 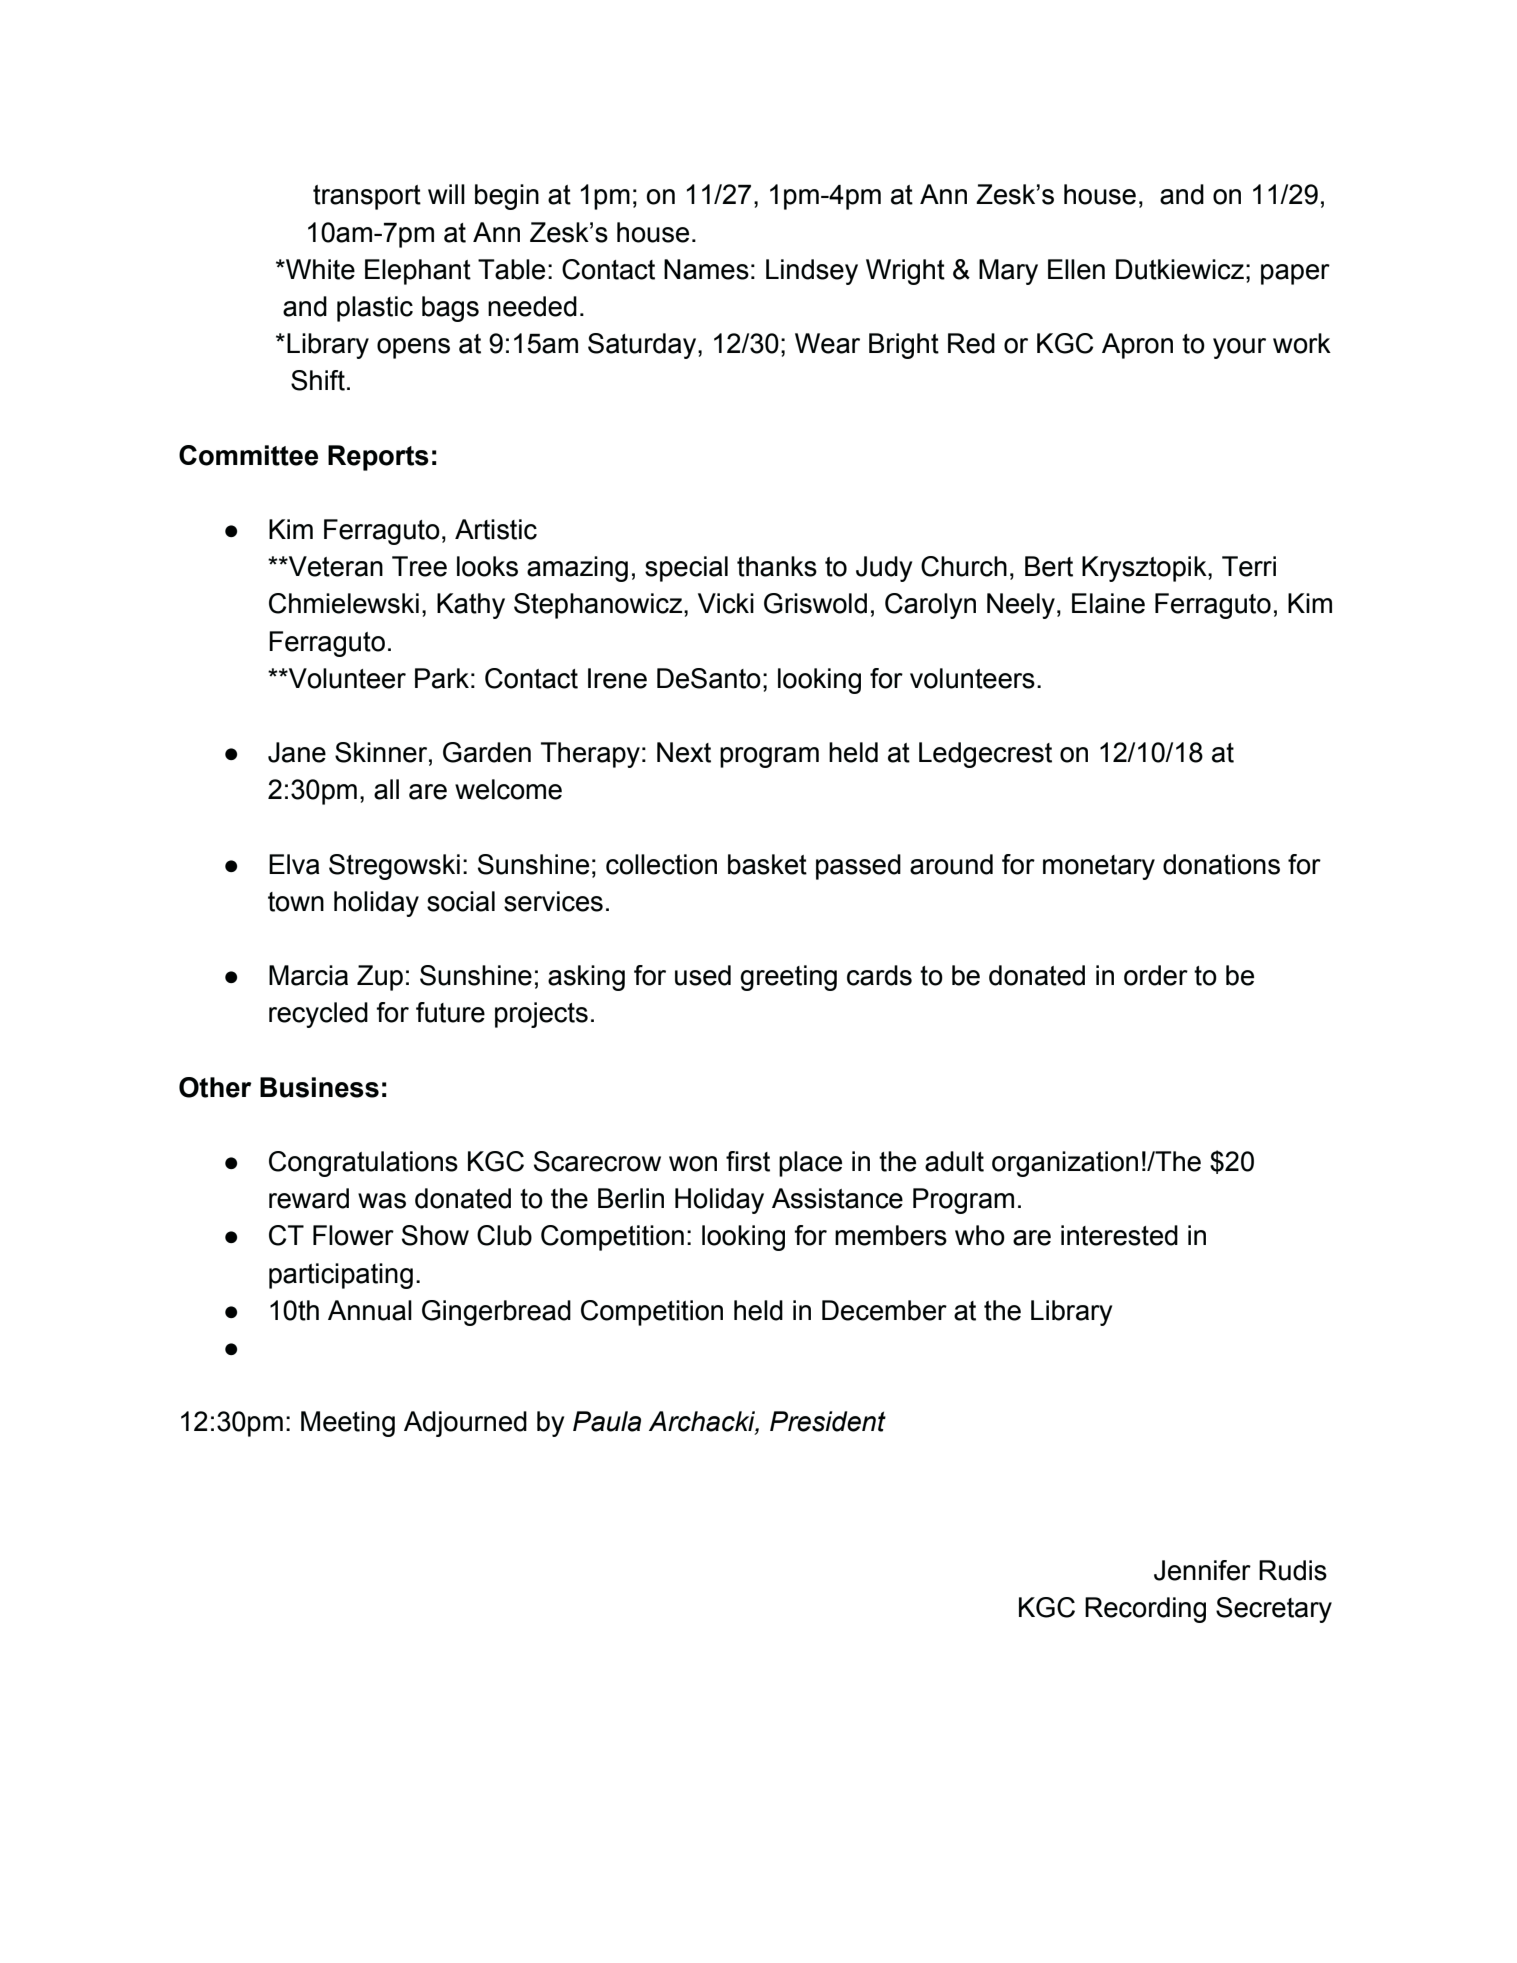 I want to click on interested, so click(x=1119, y=1235).
